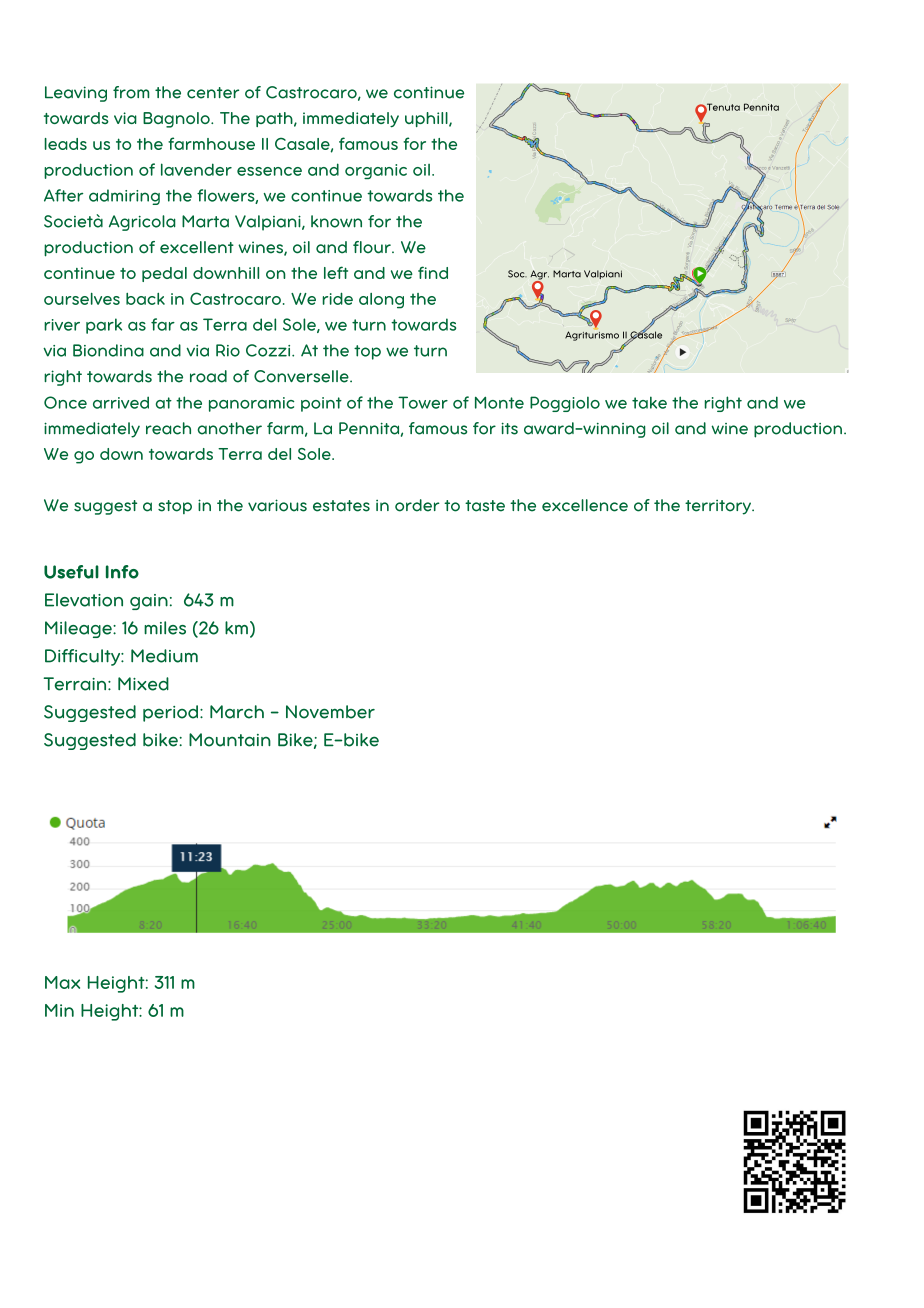  Describe the element at coordinates (427, 119) in the page. I see `uphill` at that location.
